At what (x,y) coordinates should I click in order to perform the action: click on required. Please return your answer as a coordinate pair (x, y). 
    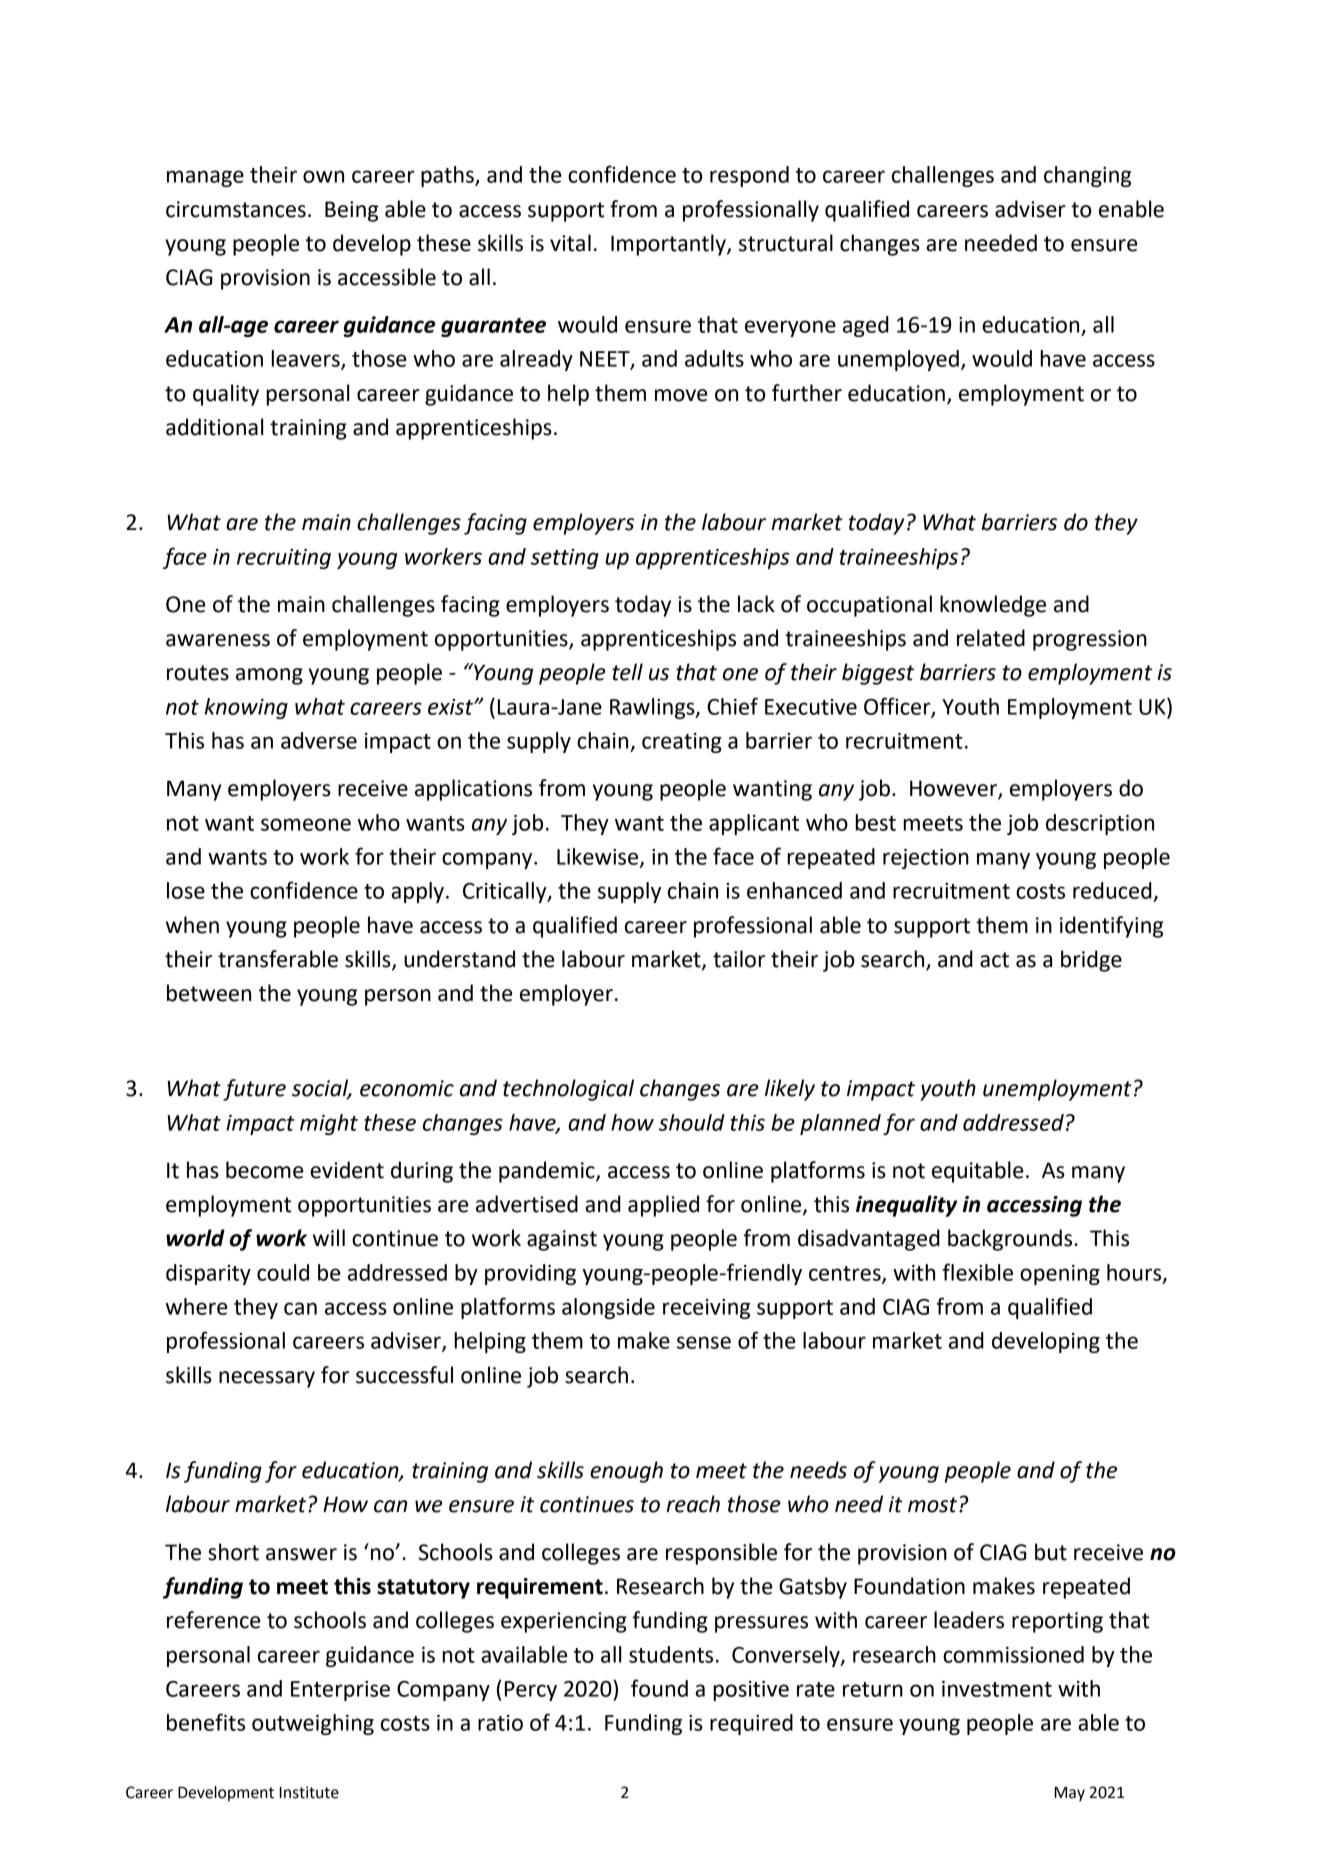
    Looking at the image, I should click on (751, 1724).
